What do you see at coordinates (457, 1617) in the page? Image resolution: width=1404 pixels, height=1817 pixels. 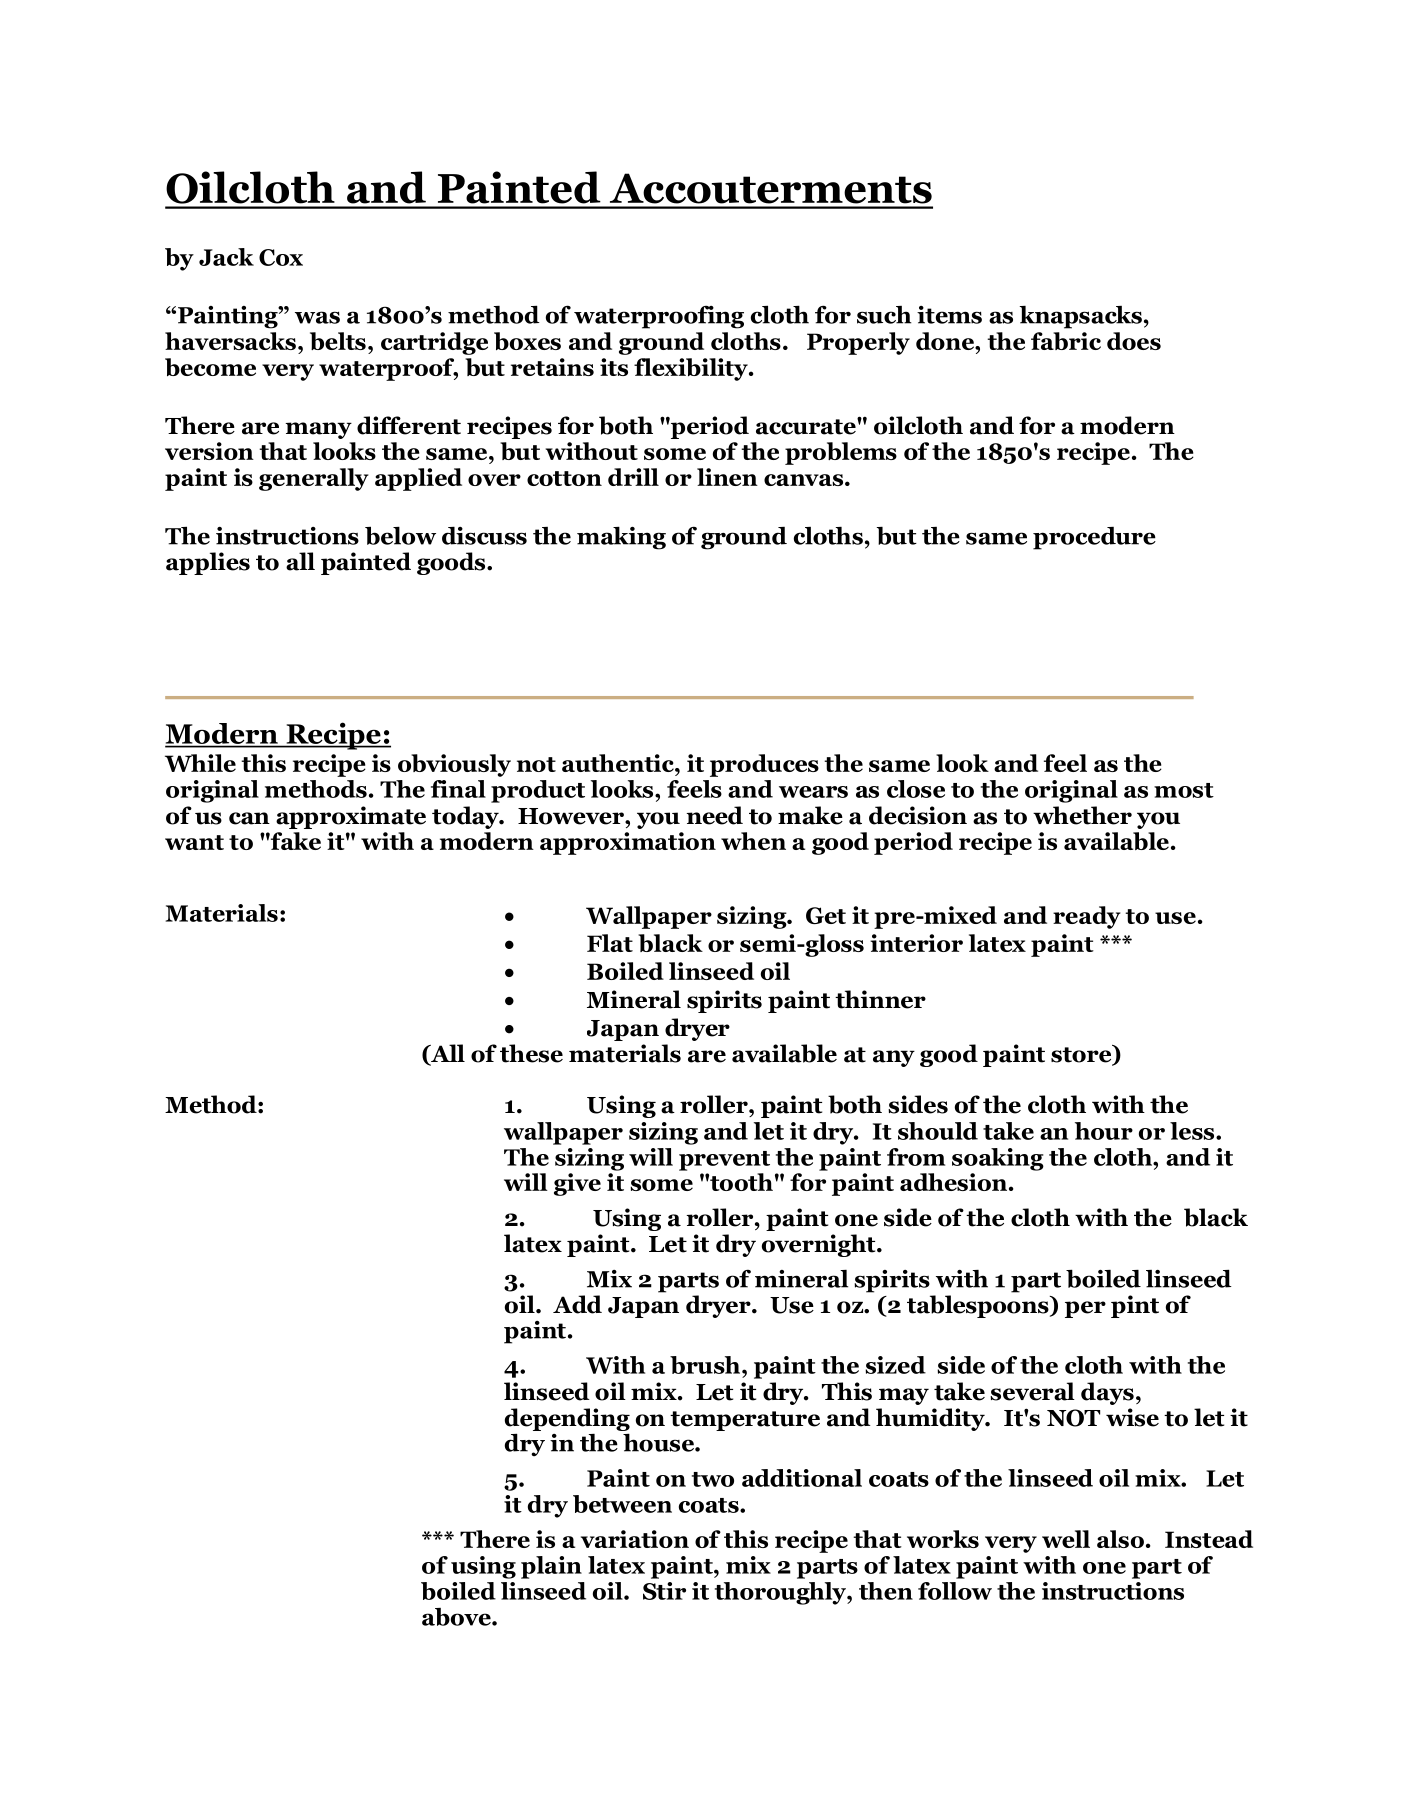 I see `above` at bounding box center [457, 1617].
